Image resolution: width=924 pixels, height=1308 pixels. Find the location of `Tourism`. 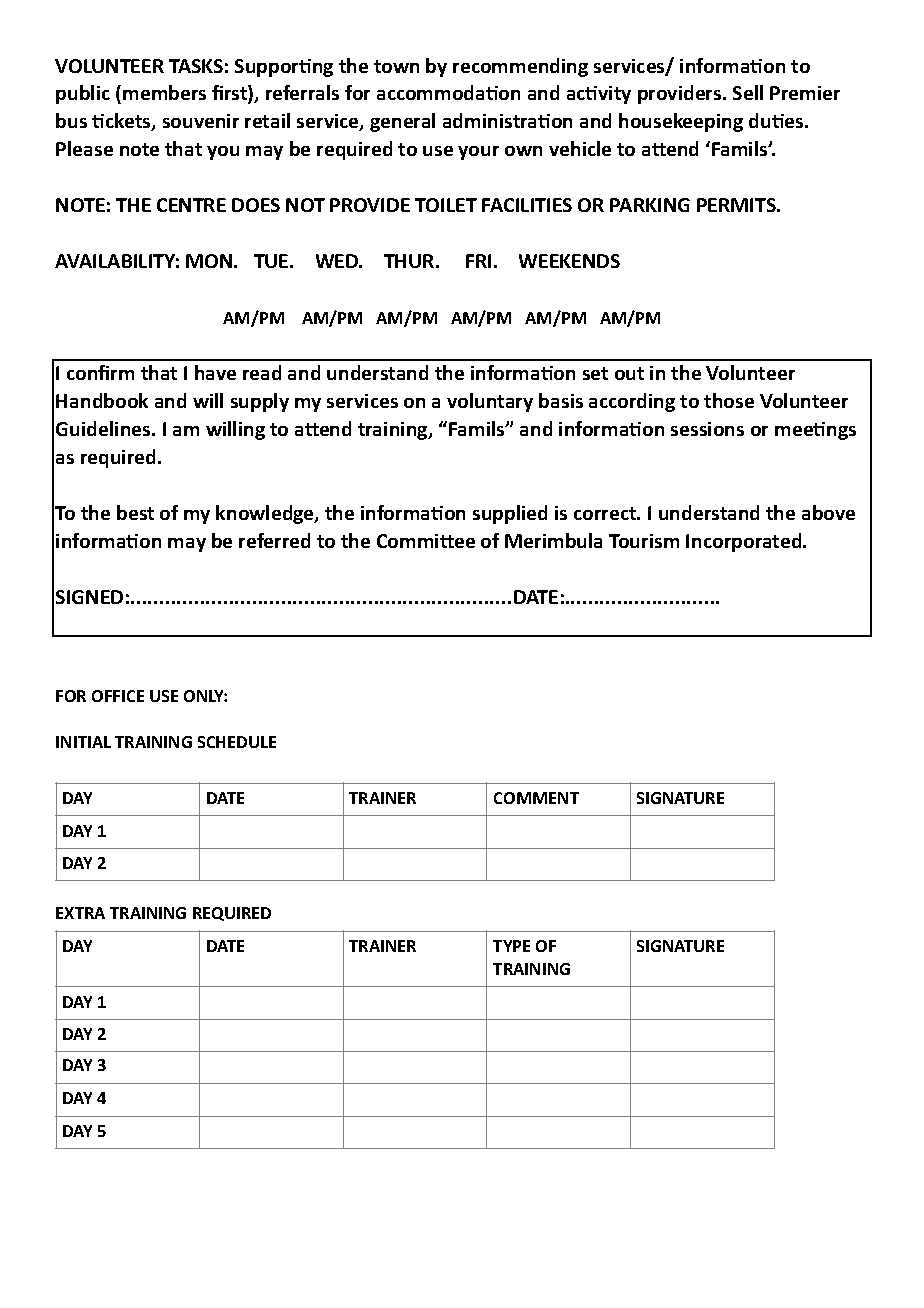

Tourism is located at coordinates (644, 541).
